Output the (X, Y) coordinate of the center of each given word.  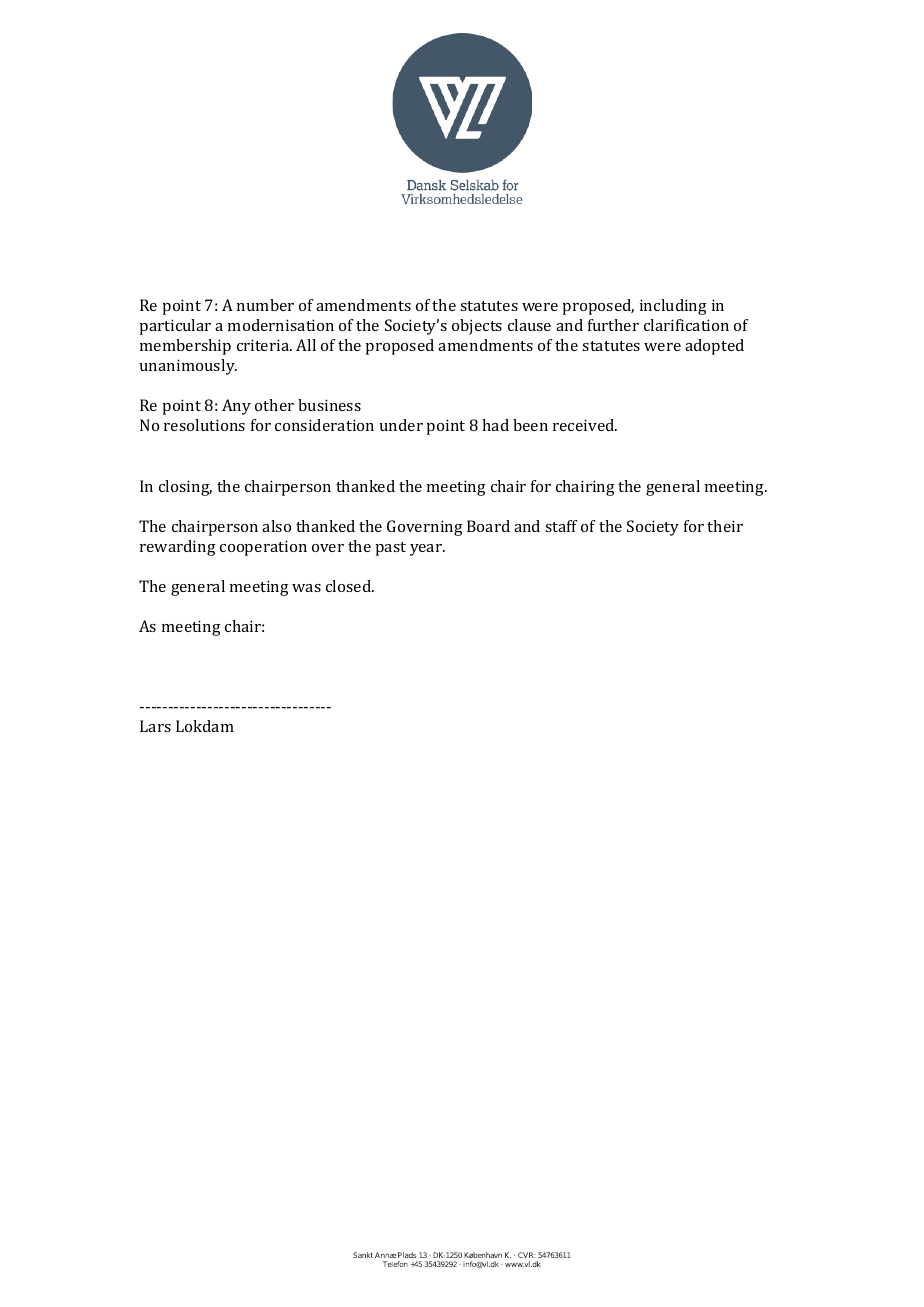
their (725, 526)
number (265, 305)
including (673, 307)
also (276, 526)
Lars (155, 726)
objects (477, 327)
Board (488, 526)
